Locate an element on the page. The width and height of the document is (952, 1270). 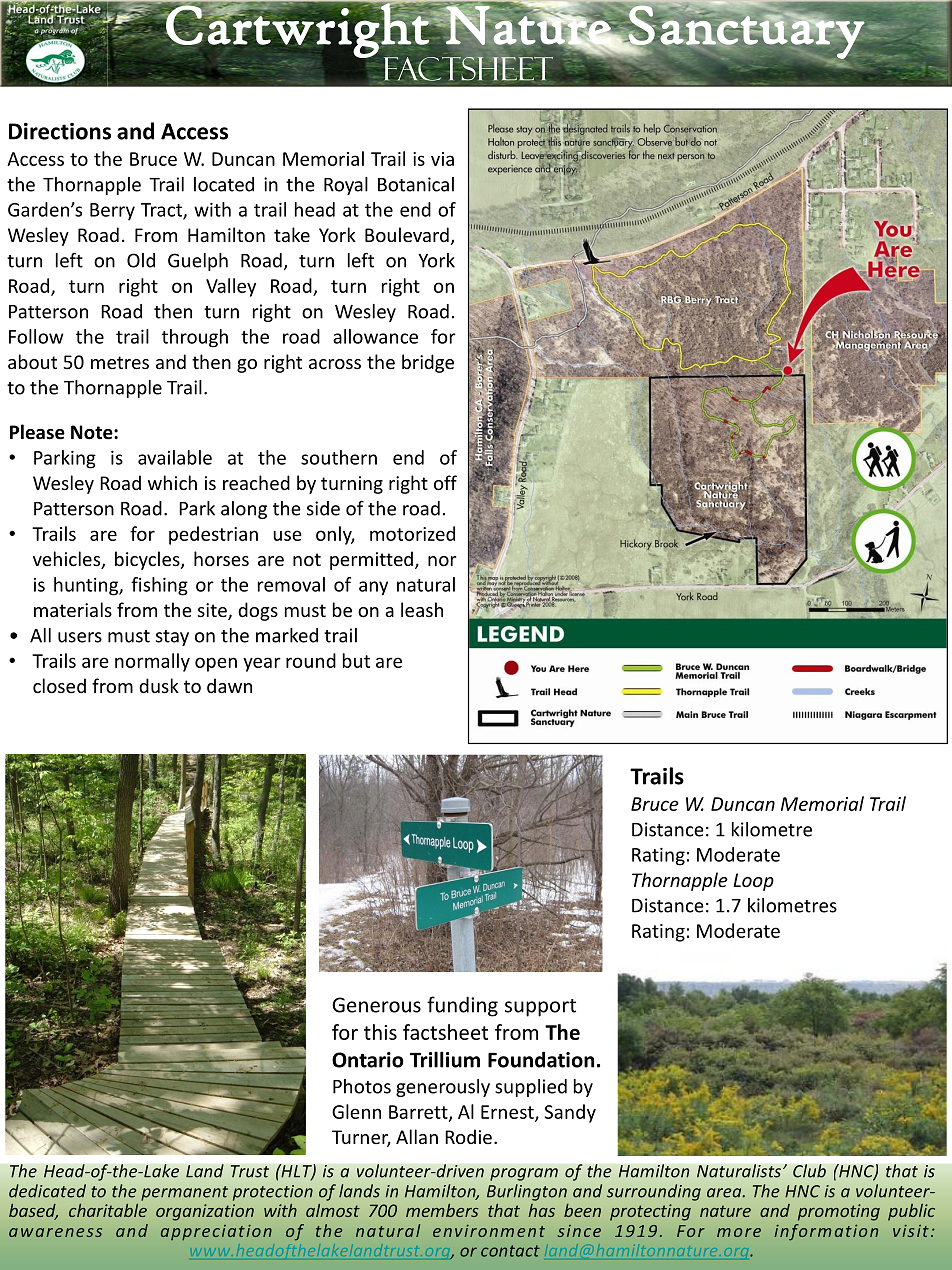
leash is located at coordinates (422, 609).
